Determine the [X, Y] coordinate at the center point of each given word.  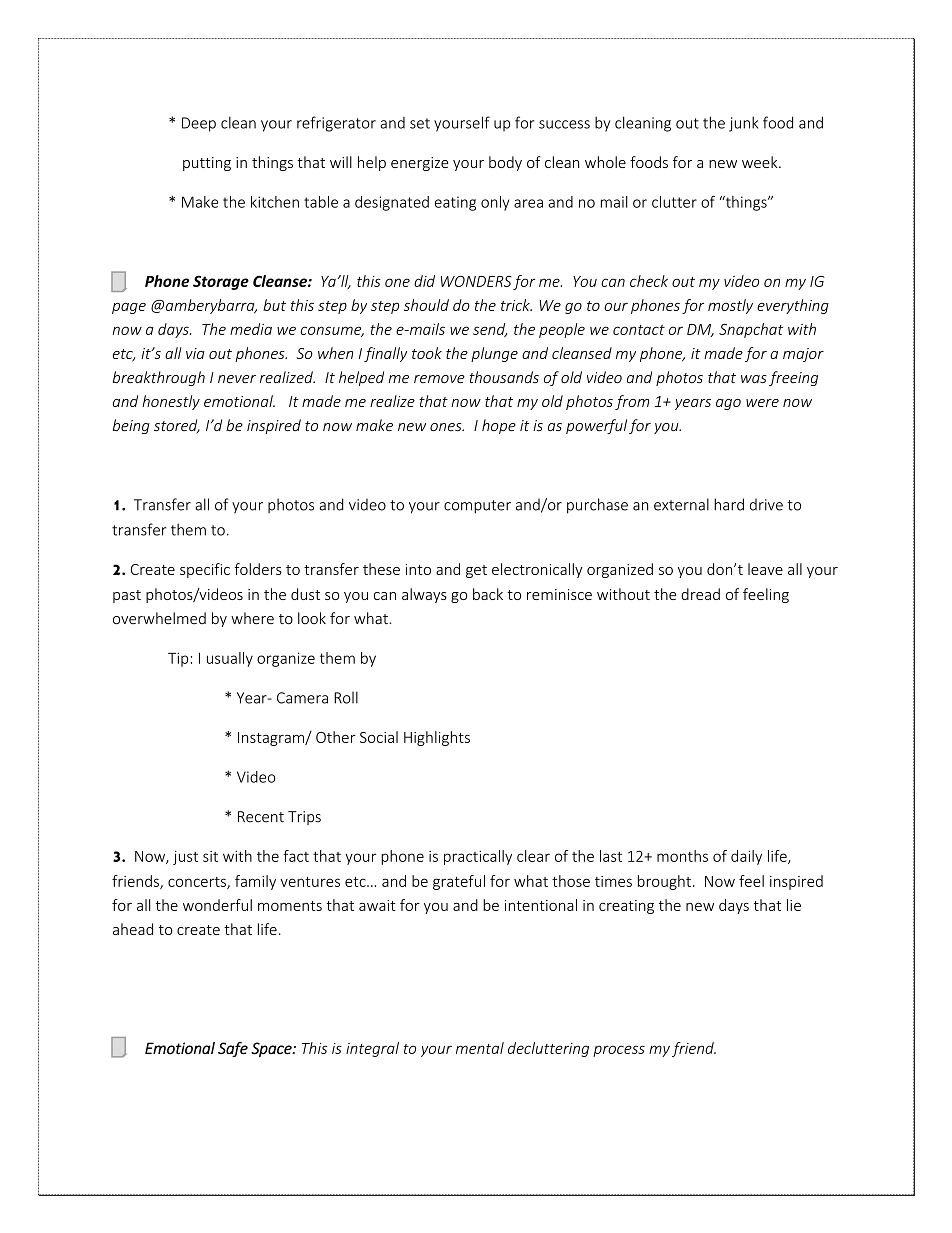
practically [478, 857]
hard [729, 504]
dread [700, 594]
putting [207, 164]
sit [210, 856]
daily [746, 857]
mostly [730, 306]
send [490, 330]
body [505, 163]
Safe [233, 1049]
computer [477, 507]
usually [230, 659]
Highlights [437, 738]
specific [205, 570]
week [761, 162]
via [195, 353]
